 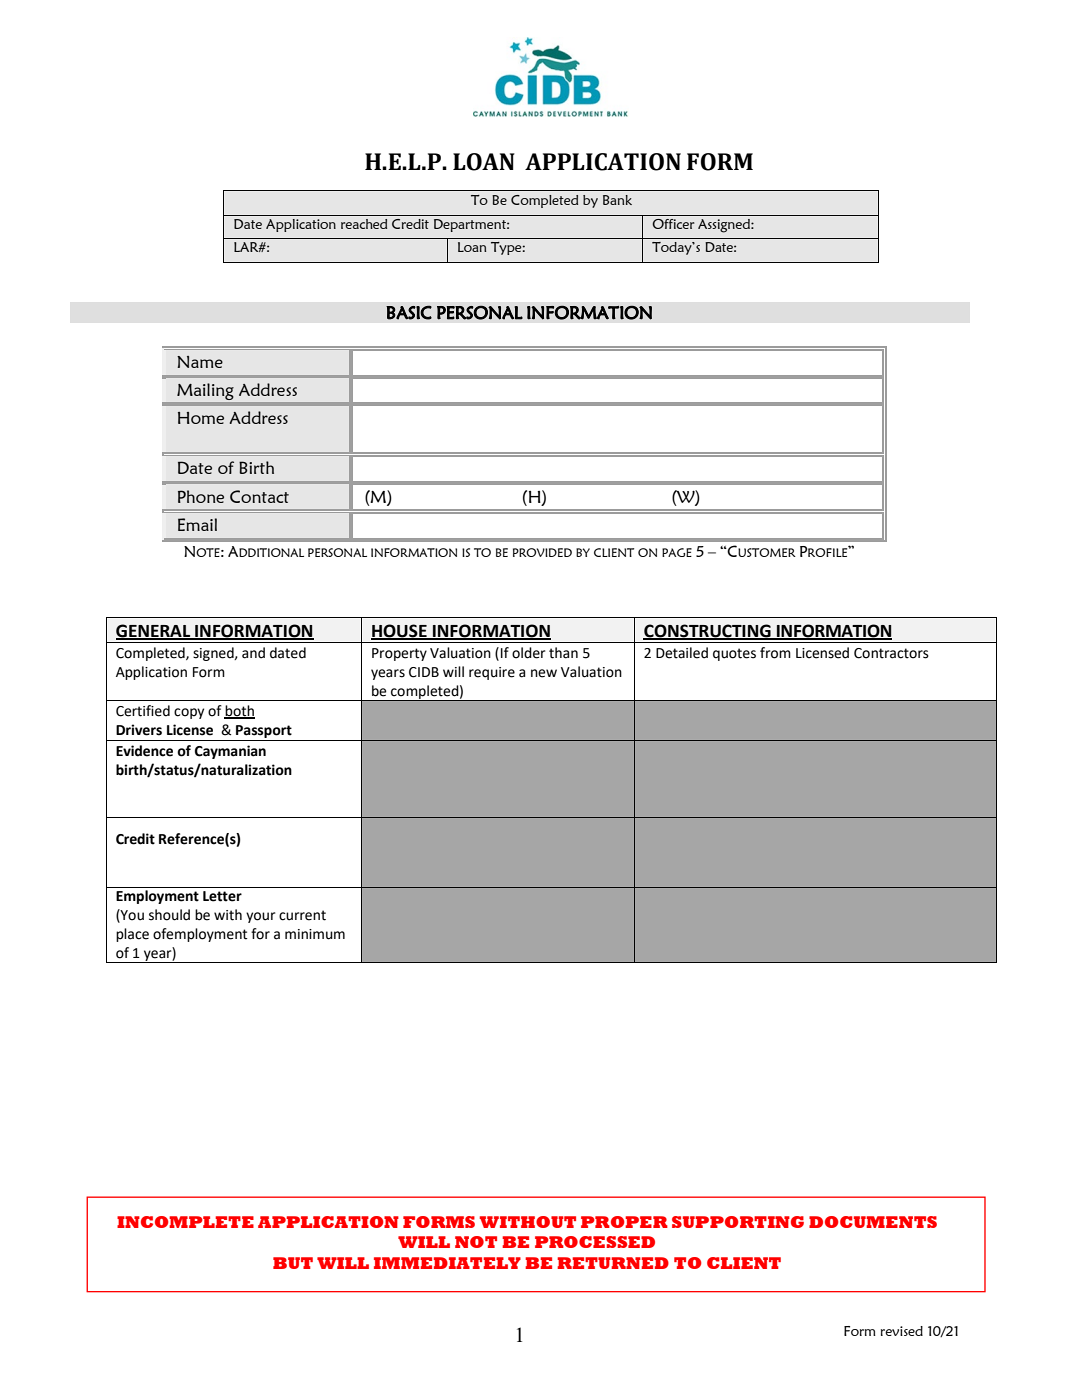 I want to click on Caymanian, so click(x=230, y=752).
